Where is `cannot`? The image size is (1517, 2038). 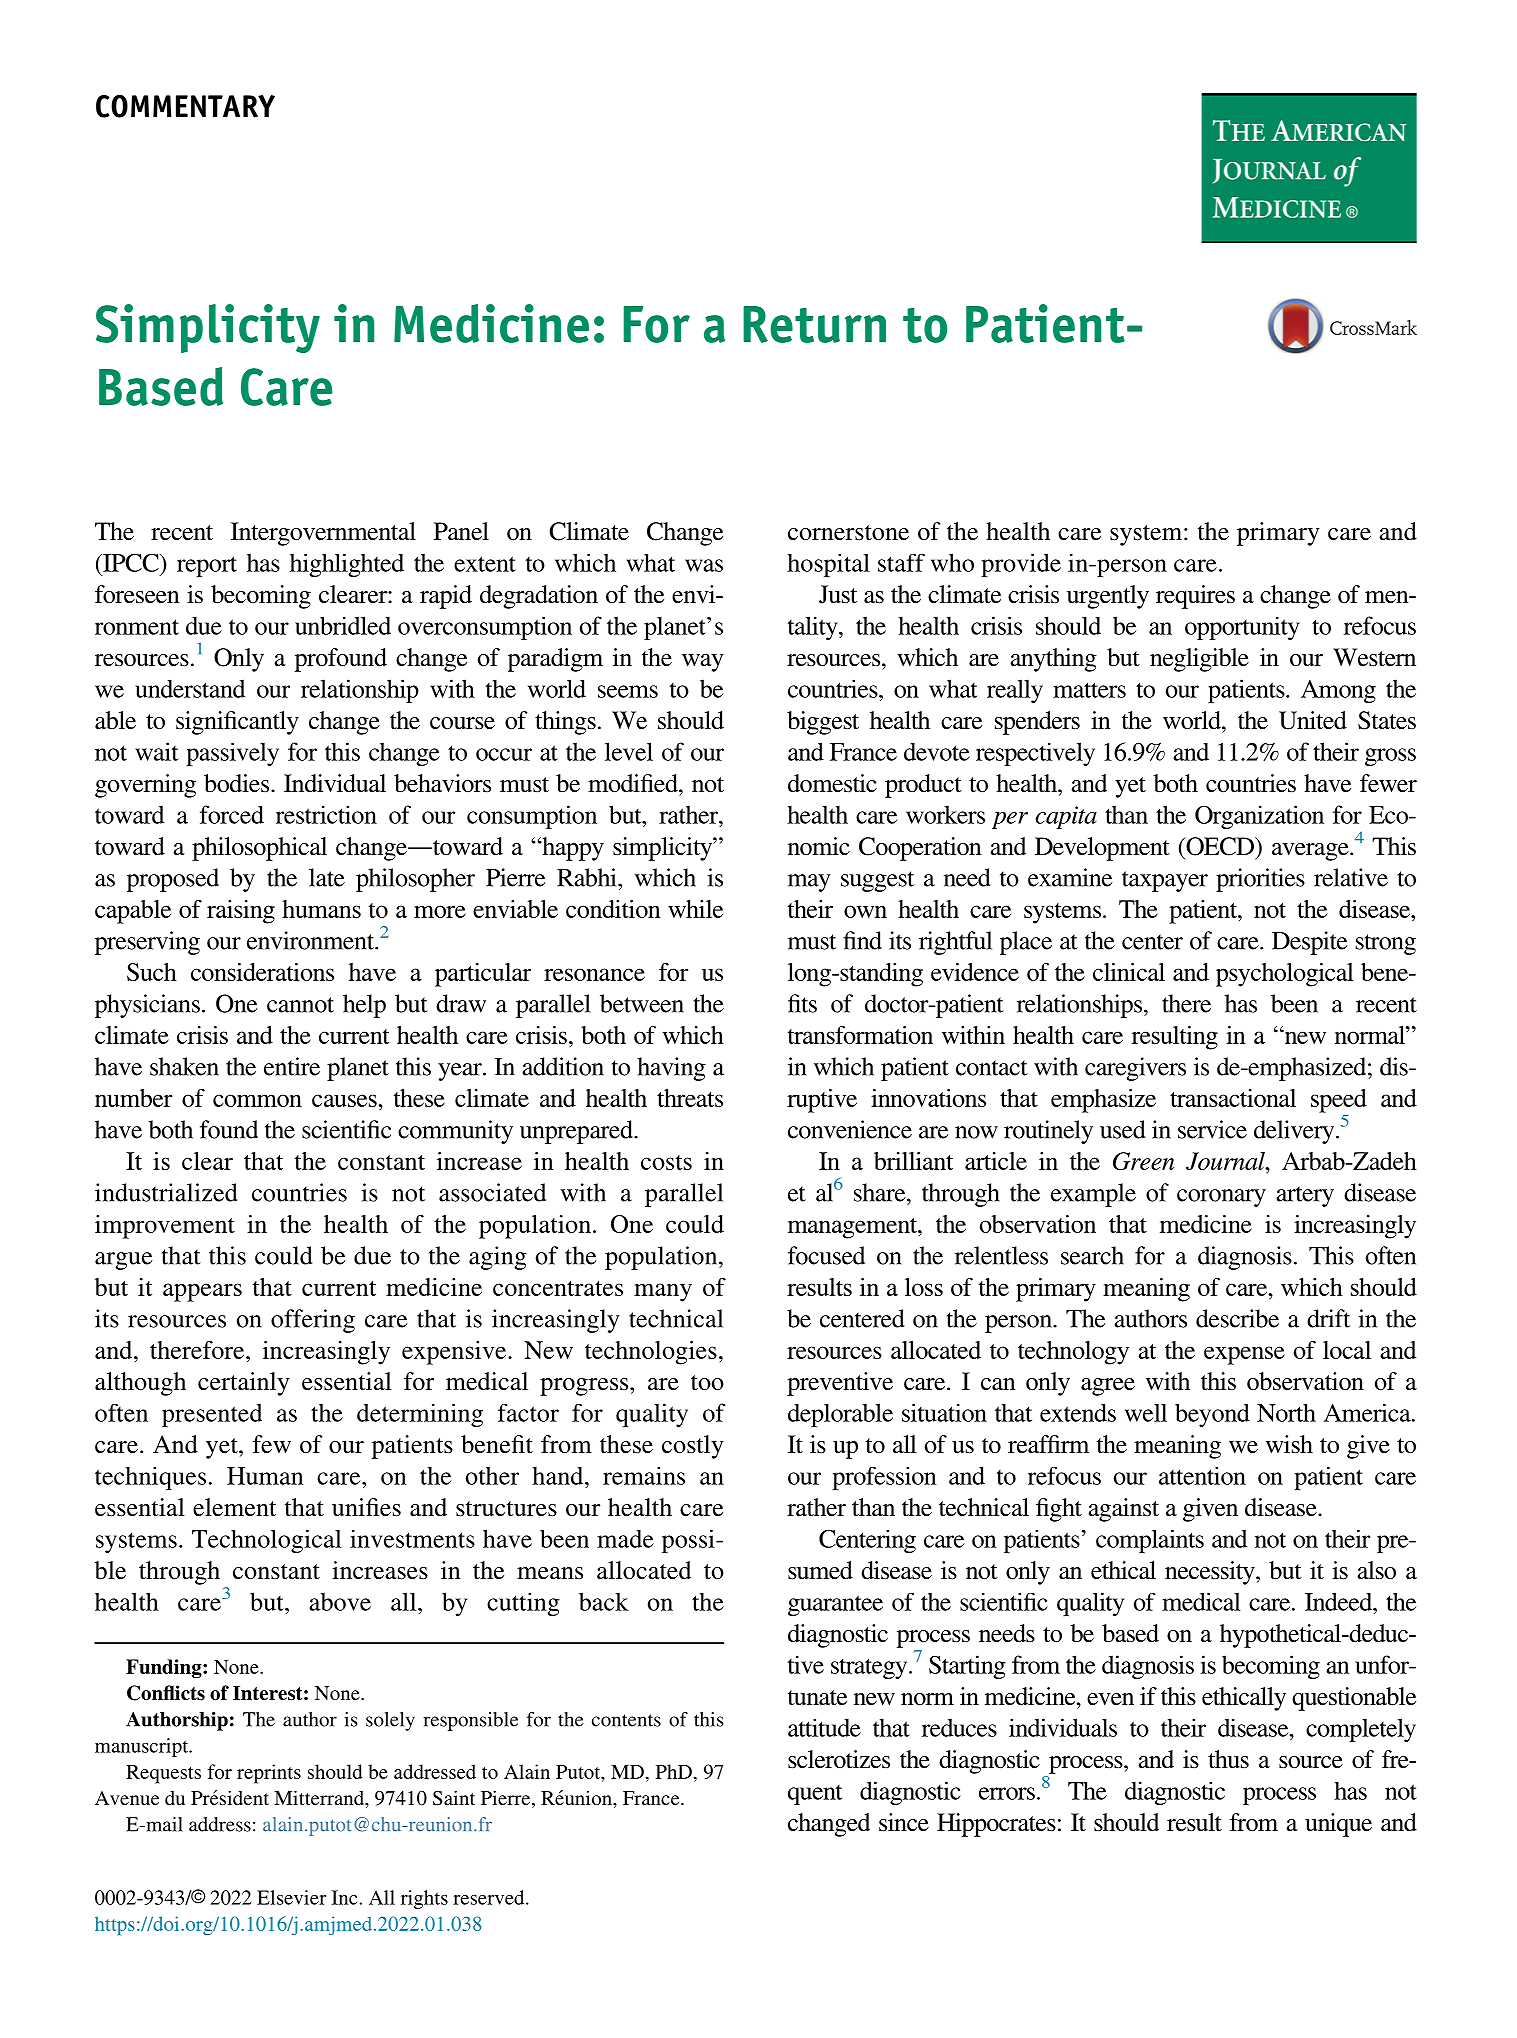
cannot is located at coordinates (300, 1005).
